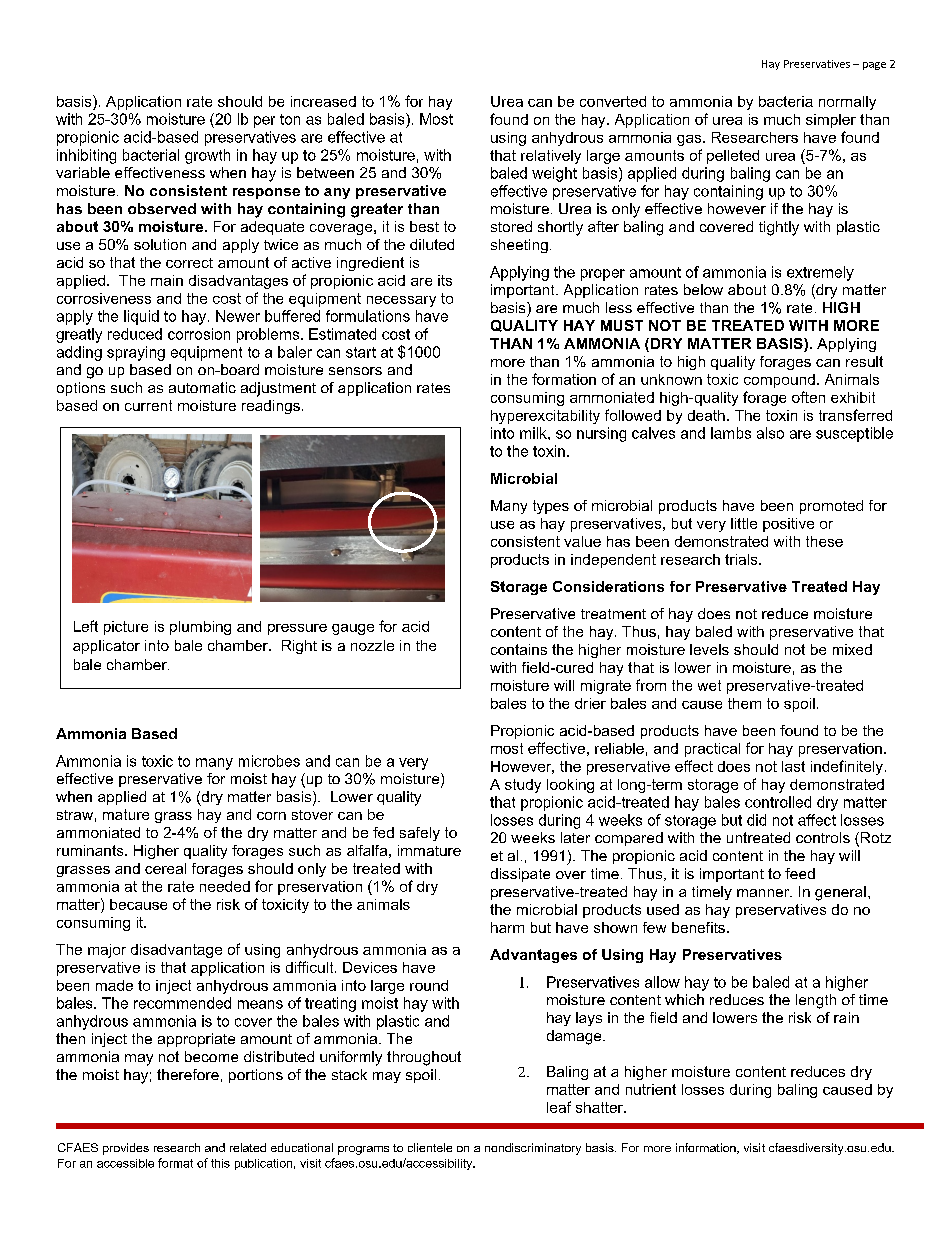  Describe the element at coordinates (551, 157) in the page. I see `relatively` at that location.
